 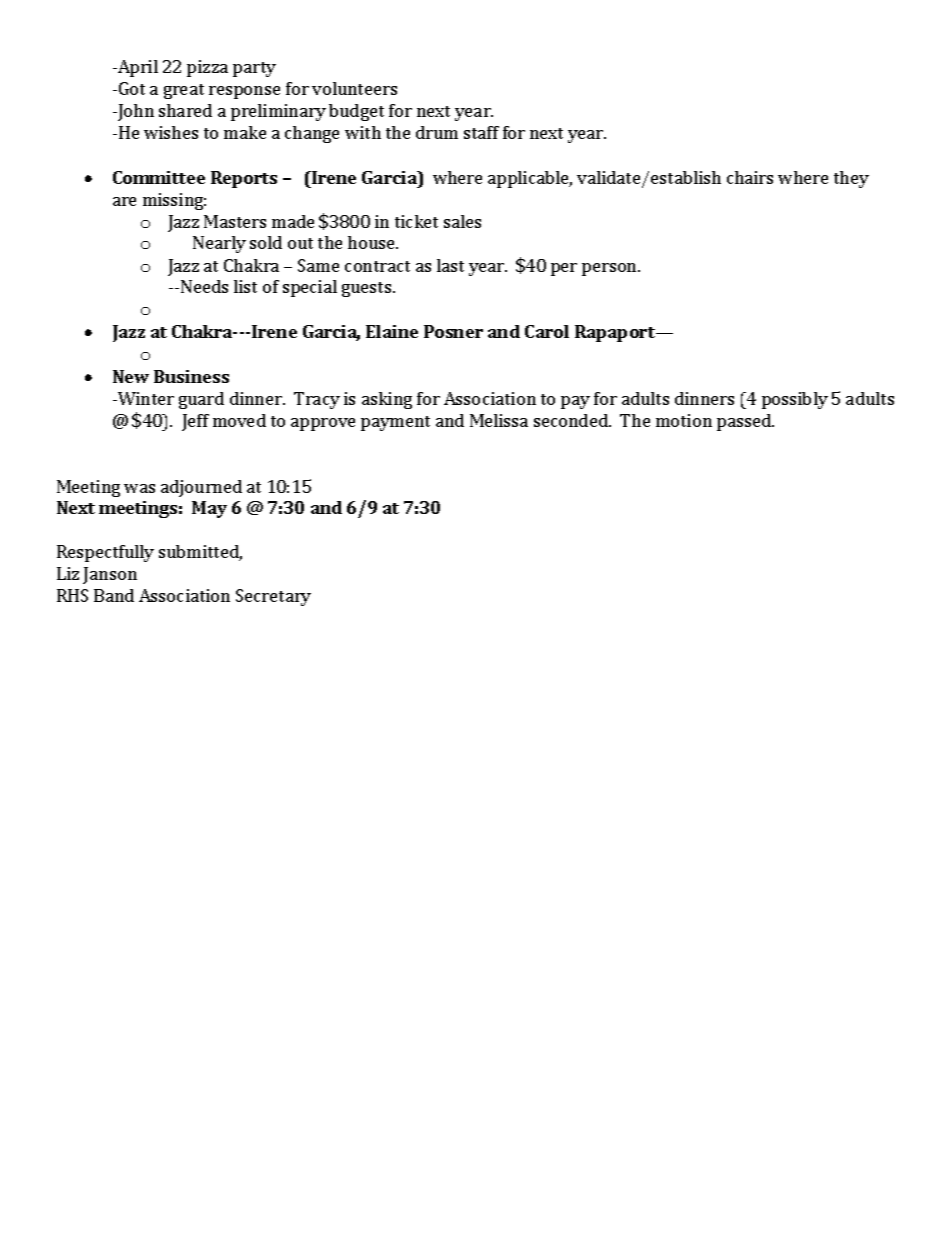 What do you see at coordinates (273, 597) in the screenshot?
I see `Secretary` at bounding box center [273, 597].
